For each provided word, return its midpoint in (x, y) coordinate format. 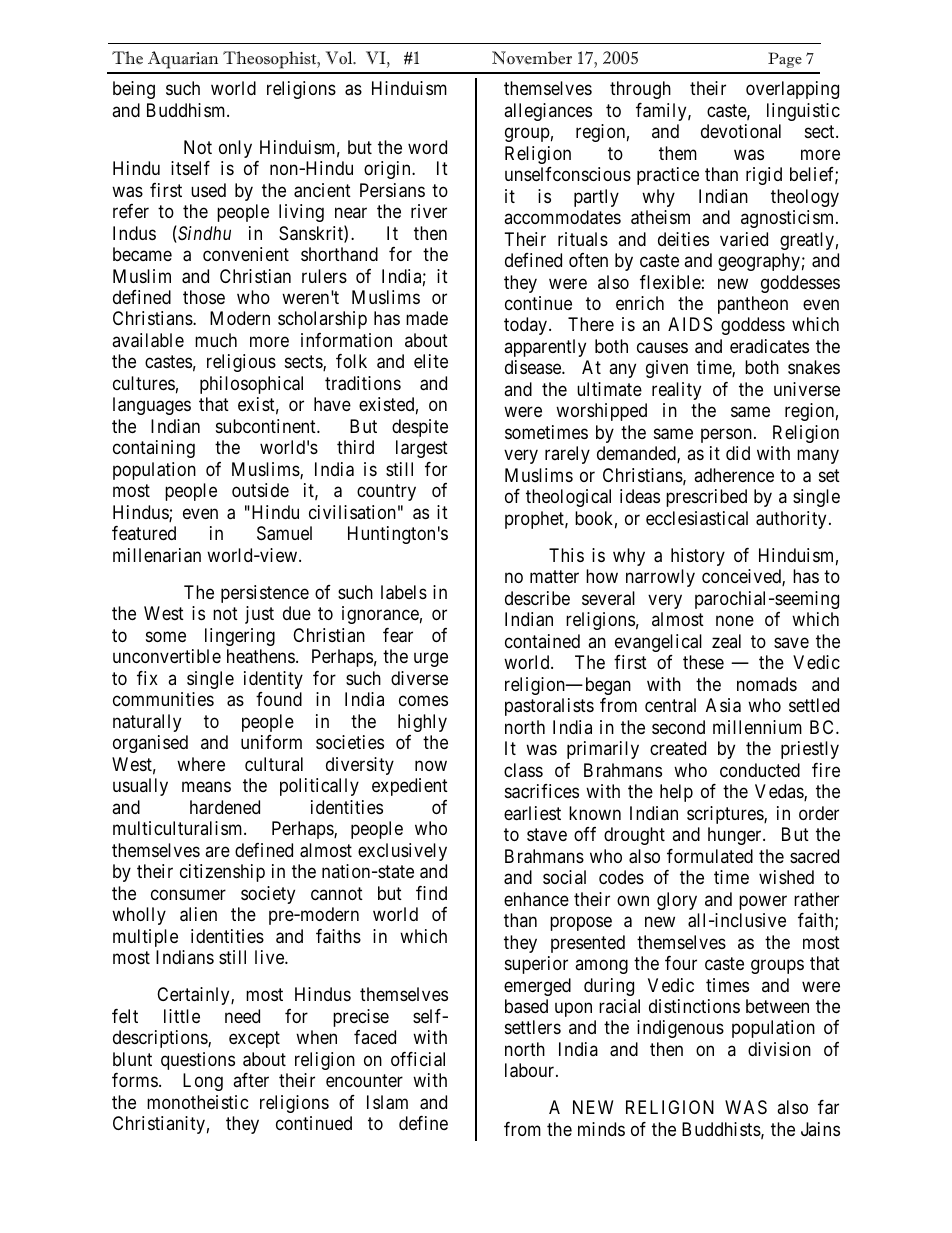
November (532, 58)
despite (420, 428)
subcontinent (267, 426)
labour (531, 1070)
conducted (760, 770)
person (726, 435)
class (523, 770)
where (201, 764)
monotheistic (198, 1102)
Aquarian (183, 60)
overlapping (792, 90)
